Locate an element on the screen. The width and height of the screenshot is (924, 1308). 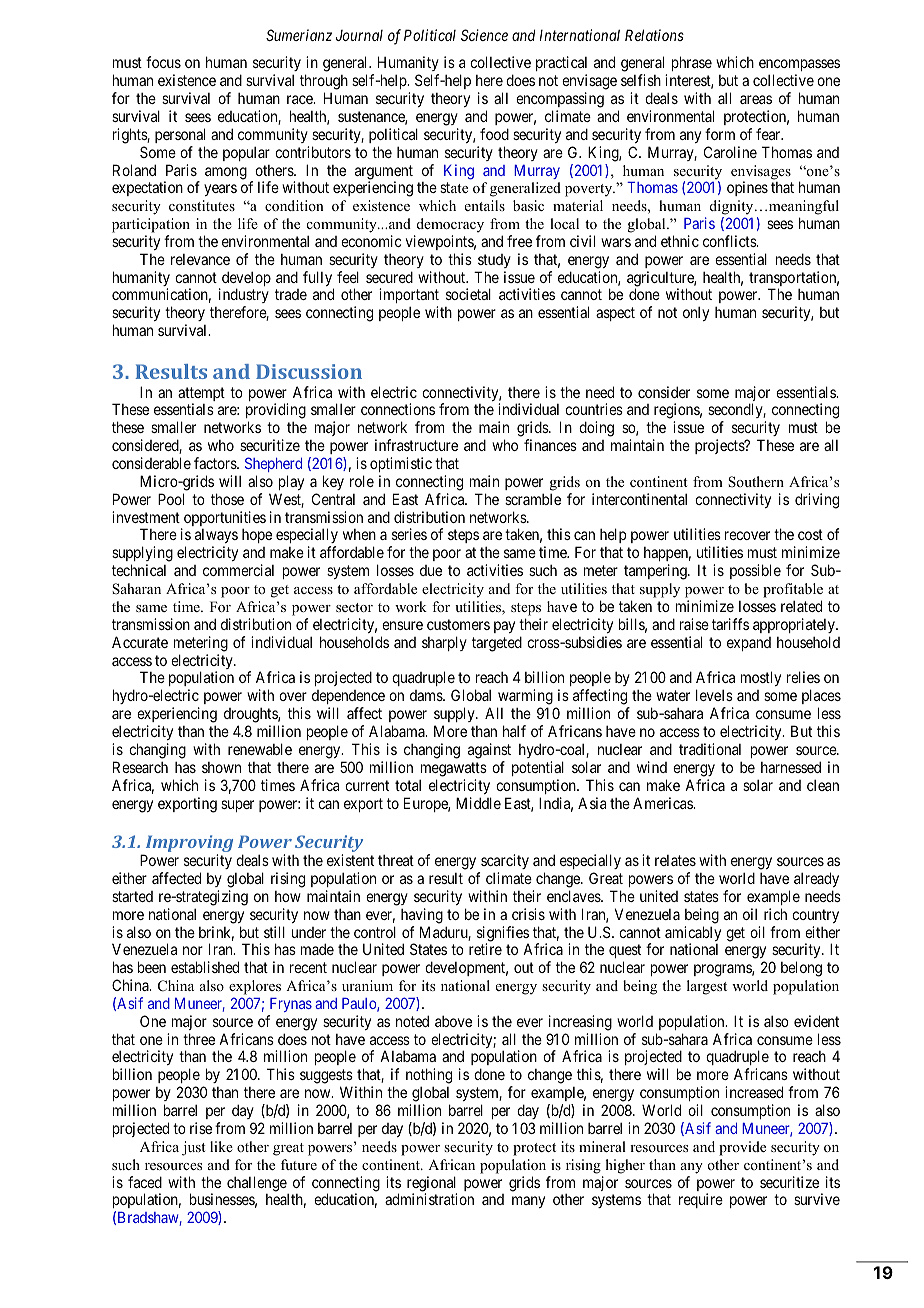
regional is located at coordinates (432, 1185).
